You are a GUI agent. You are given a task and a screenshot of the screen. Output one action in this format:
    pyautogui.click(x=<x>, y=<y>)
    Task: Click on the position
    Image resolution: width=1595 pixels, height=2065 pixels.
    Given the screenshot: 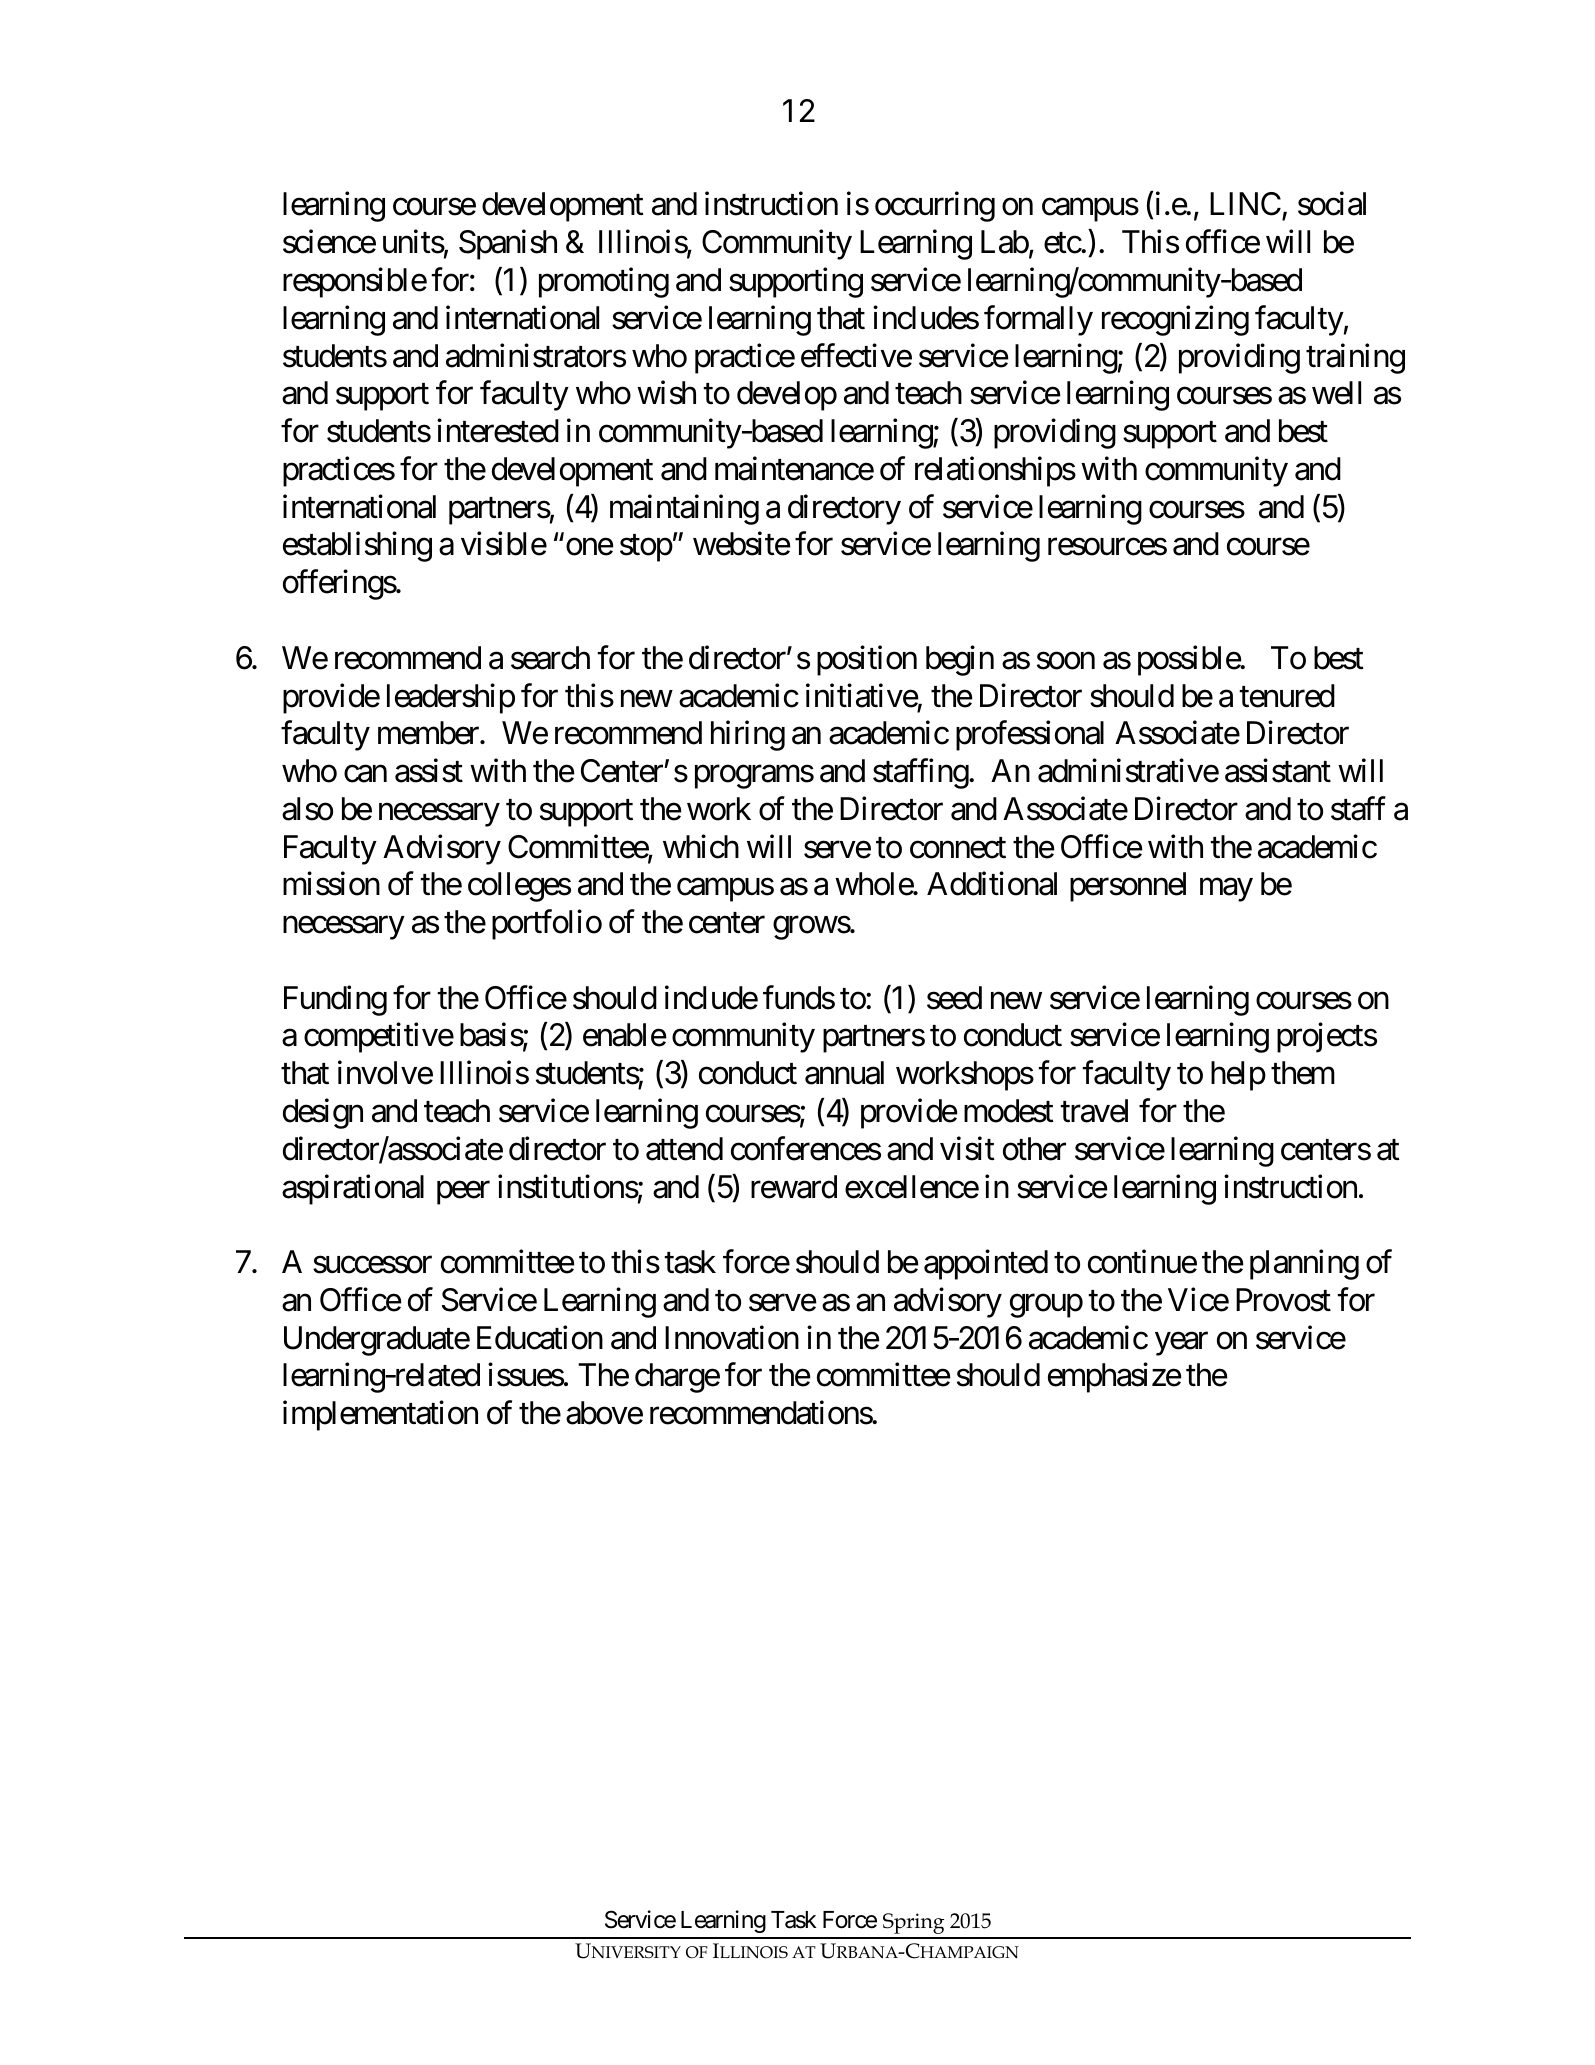 What is the action you would take?
    pyautogui.click(x=867, y=660)
